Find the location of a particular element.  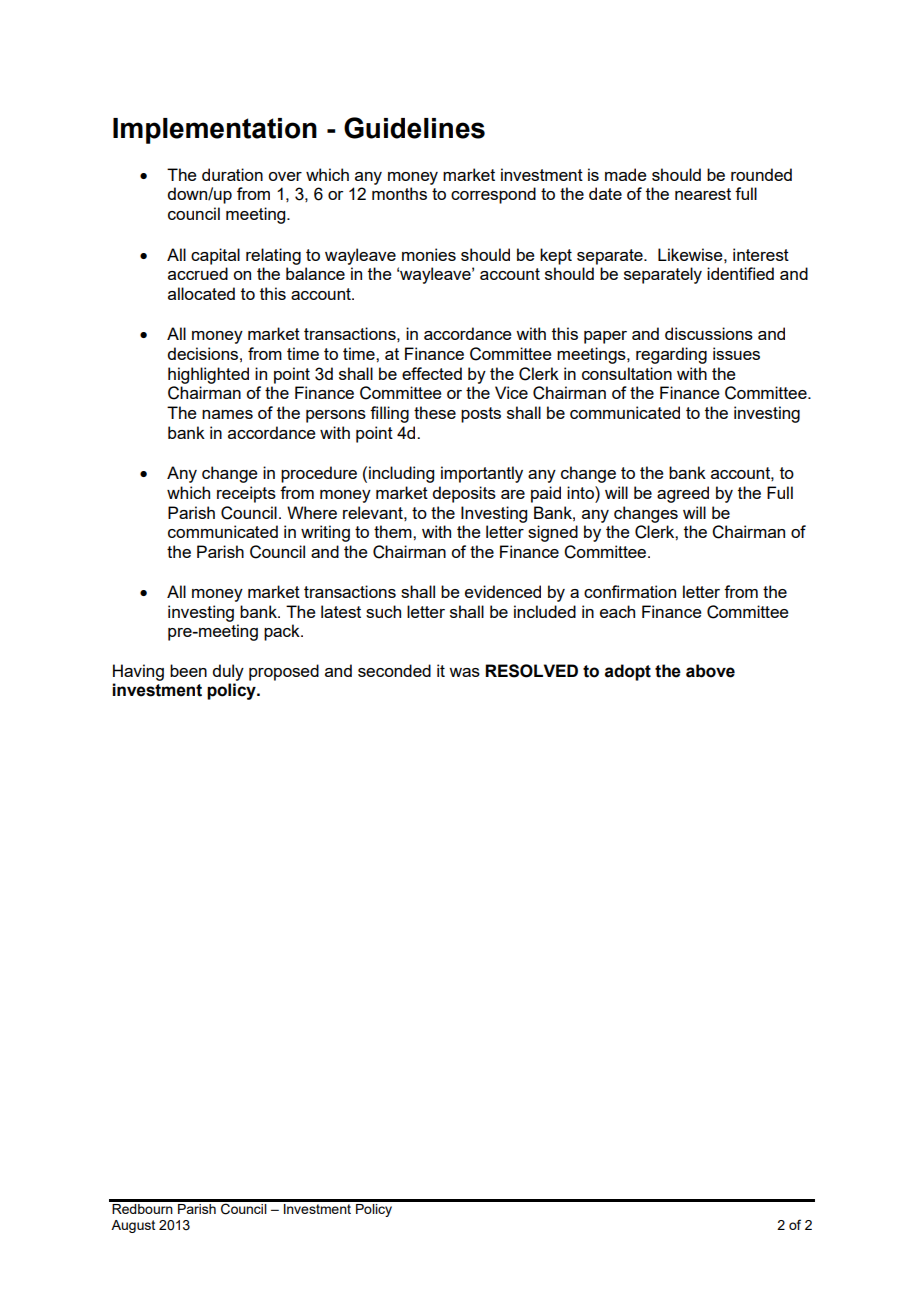

these is located at coordinates (435, 412).
